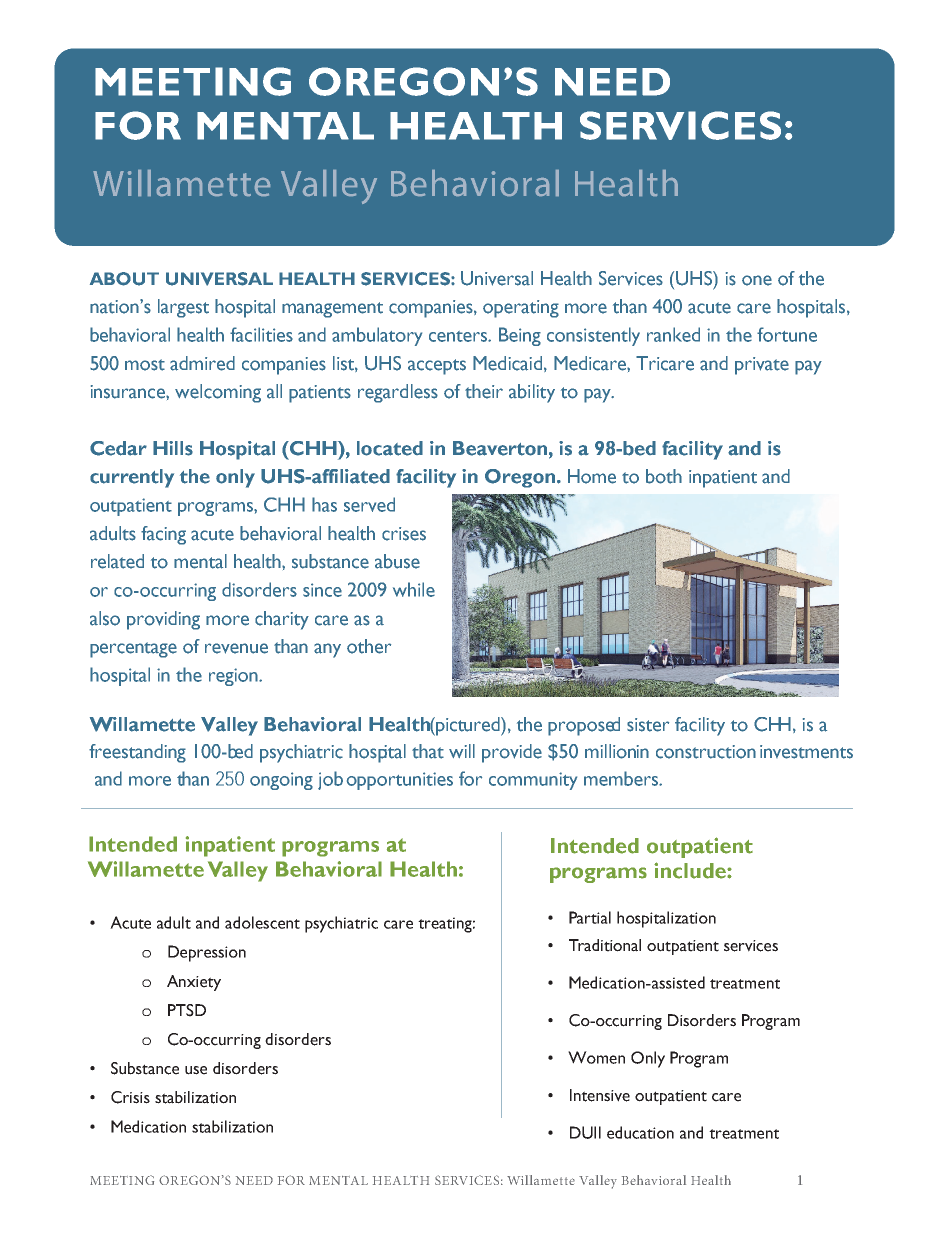 This screenshot has height=1233, width=952. What do you see at coordinates (404, 534) in the screenshot?
I see `crises` at bounding box center [404, 534].
